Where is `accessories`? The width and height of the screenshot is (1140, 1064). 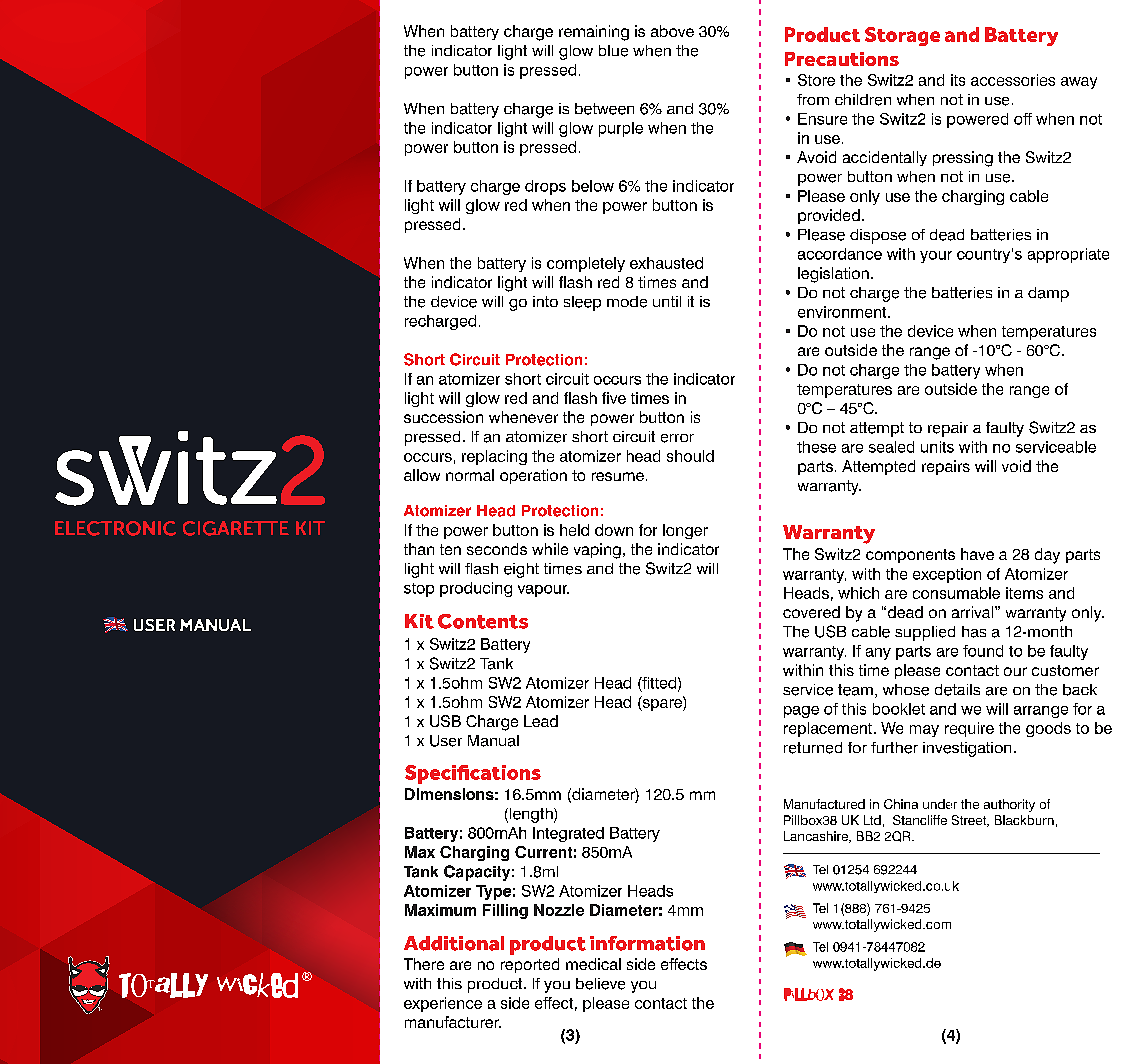
accessories is located at coordinates (1013, 80).
